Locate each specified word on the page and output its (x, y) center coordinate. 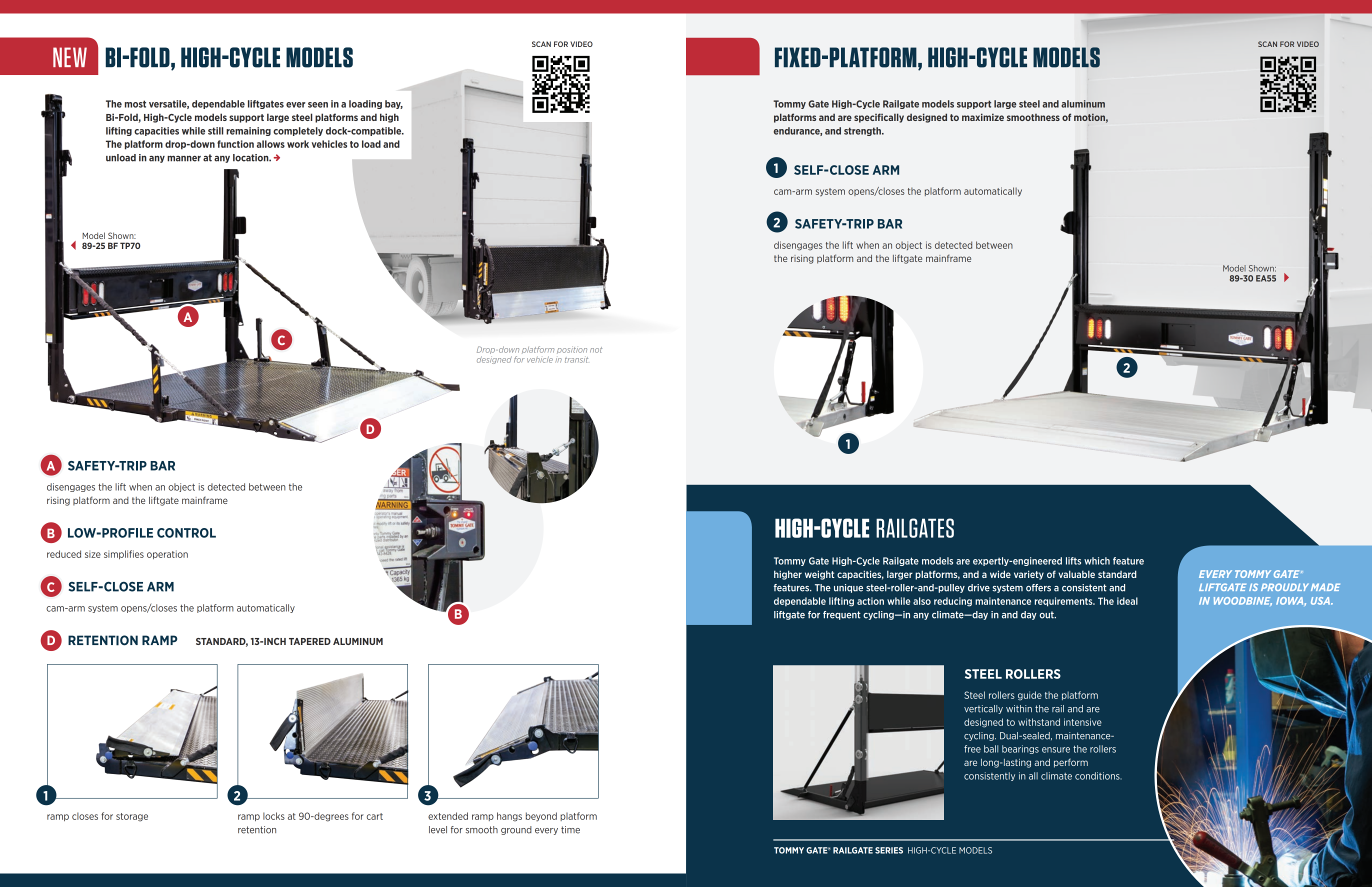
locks (274, 816)
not (596, 350)
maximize (983, 117)
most (135, 104)
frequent (842, 615)
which (1097, 561)
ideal (1127, 601)
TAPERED (310, 641)
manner (184, 159)
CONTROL (186, 533)
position (572, 350)
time (570, 830)
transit (576, 360)
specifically (879, 118)
